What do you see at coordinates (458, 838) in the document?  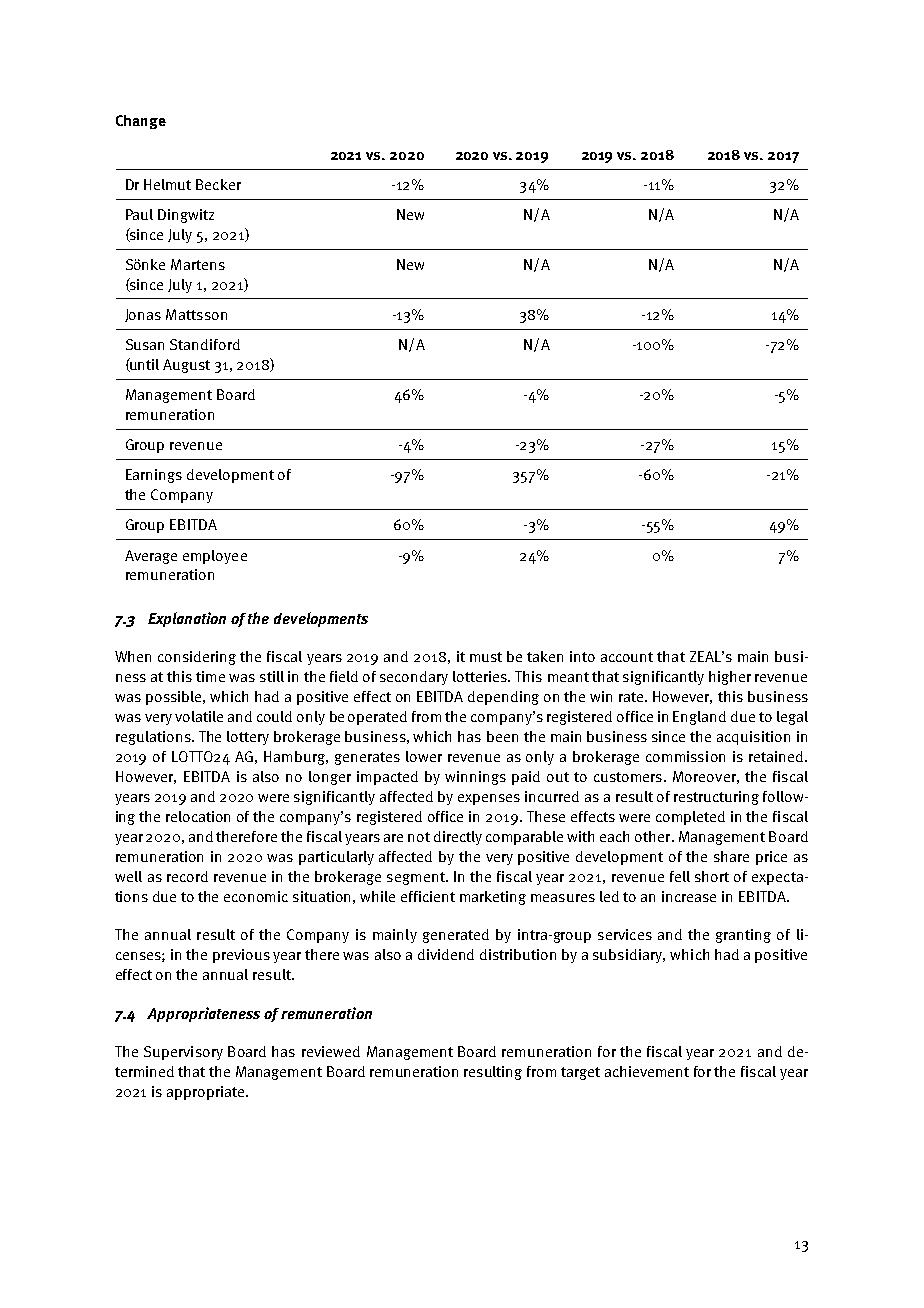 I see `directly` at bounding box center [458, 838].
